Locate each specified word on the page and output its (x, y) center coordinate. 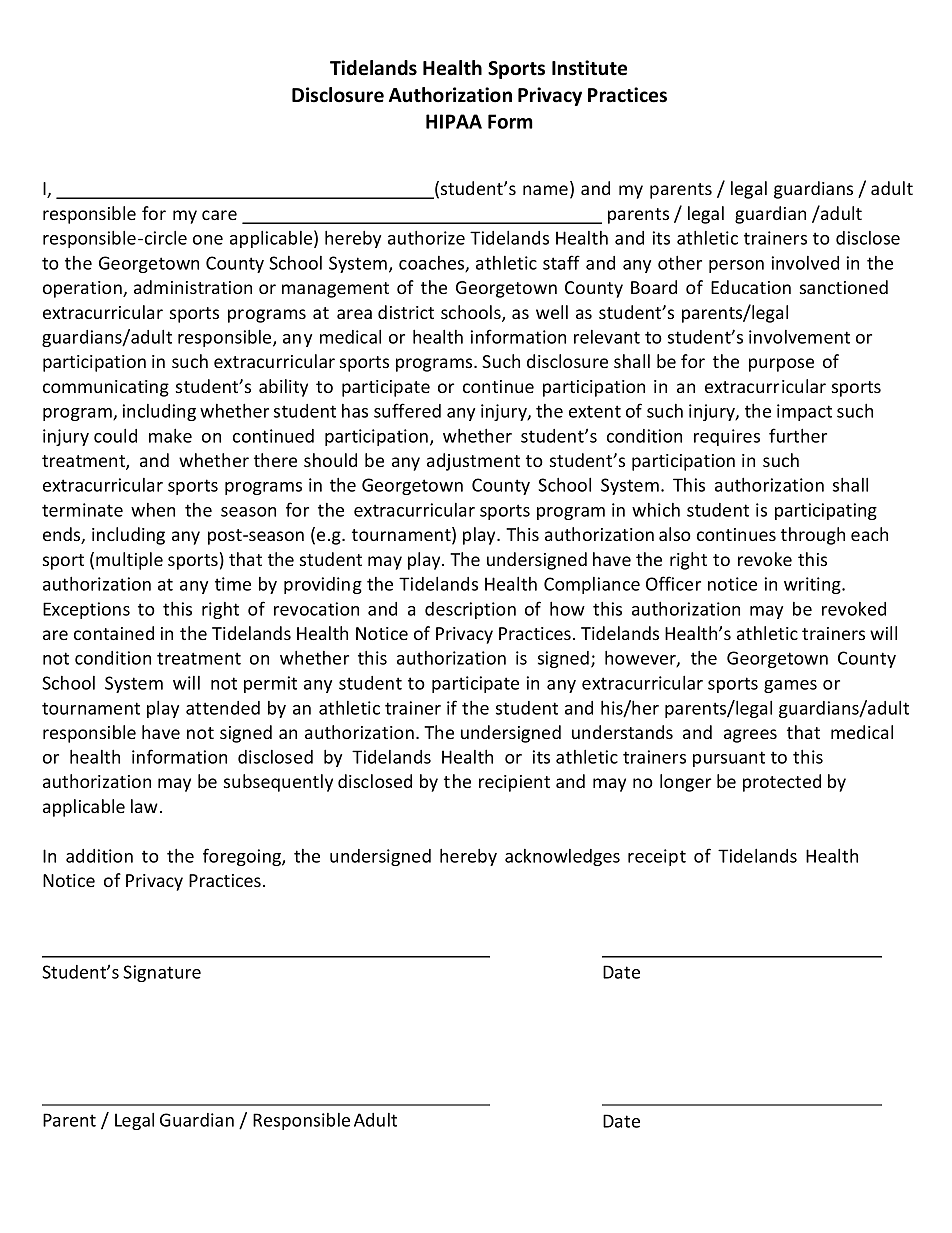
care (219, 215)
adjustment (473, 462)
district (406, 312)
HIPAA (454, 121)
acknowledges (562, 857)
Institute (589, 68)
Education (751, 287)
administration (193, 287)
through (813, 536)
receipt (657, 857)
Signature (162, 973)
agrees (750, 736)
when (153, 510)
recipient (514, 783)
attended (223, 708)
